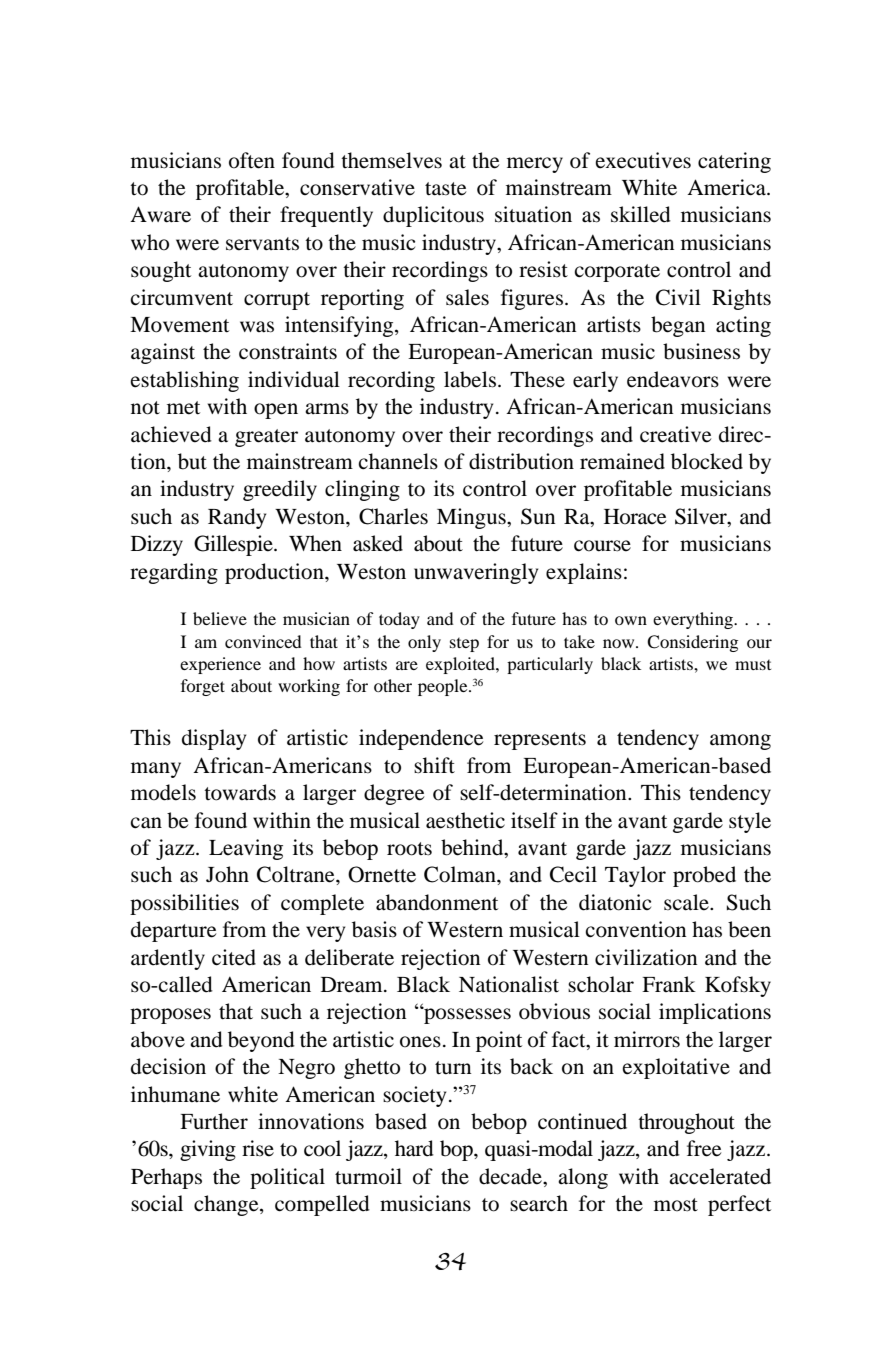 The width and height of the page is (896, 1345). What do you see at coordinates (393, 516) in the page?
I see `Charles` at bounding box center [393, 516].
